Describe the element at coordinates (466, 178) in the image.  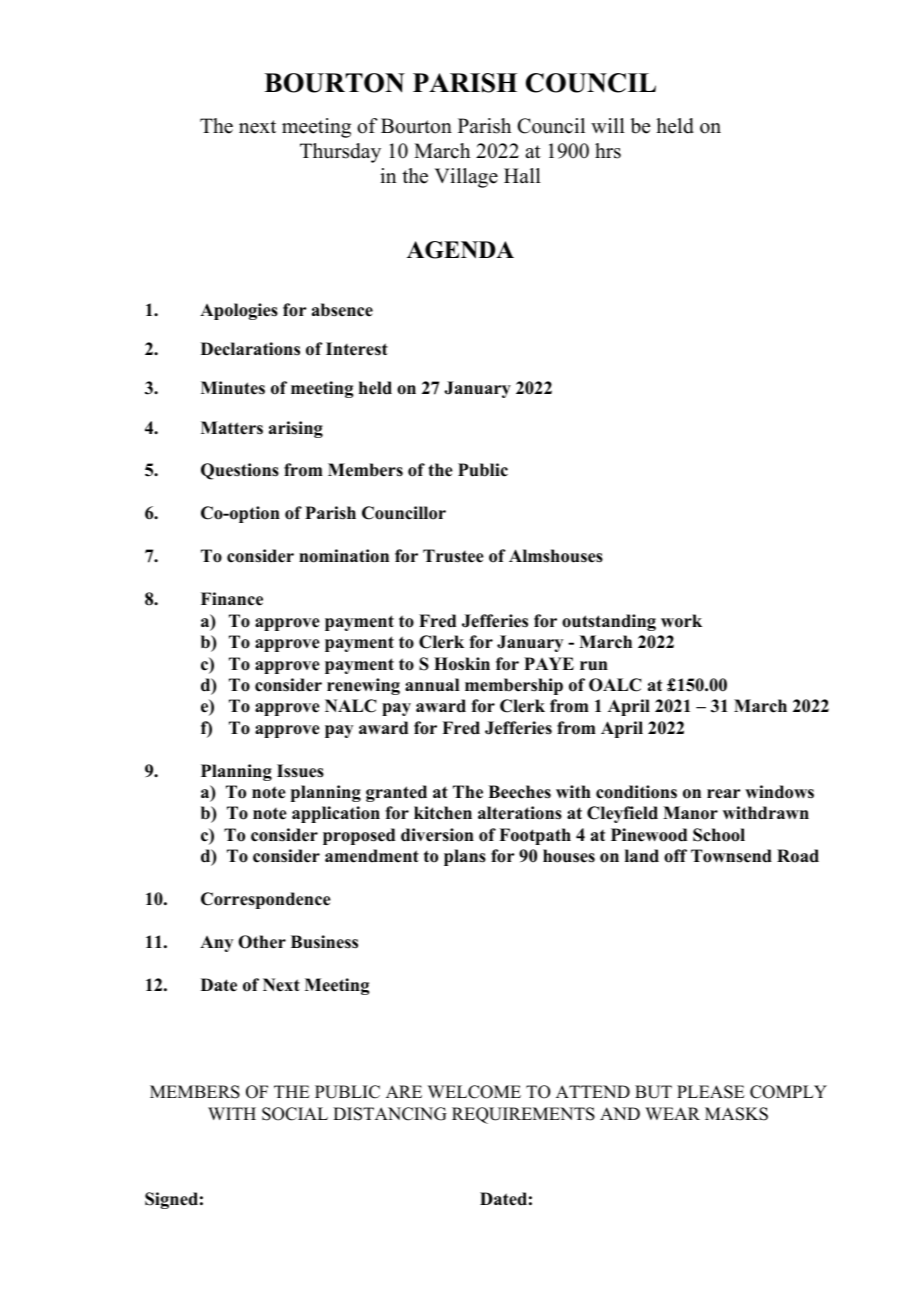
I see `Village` at that location.
